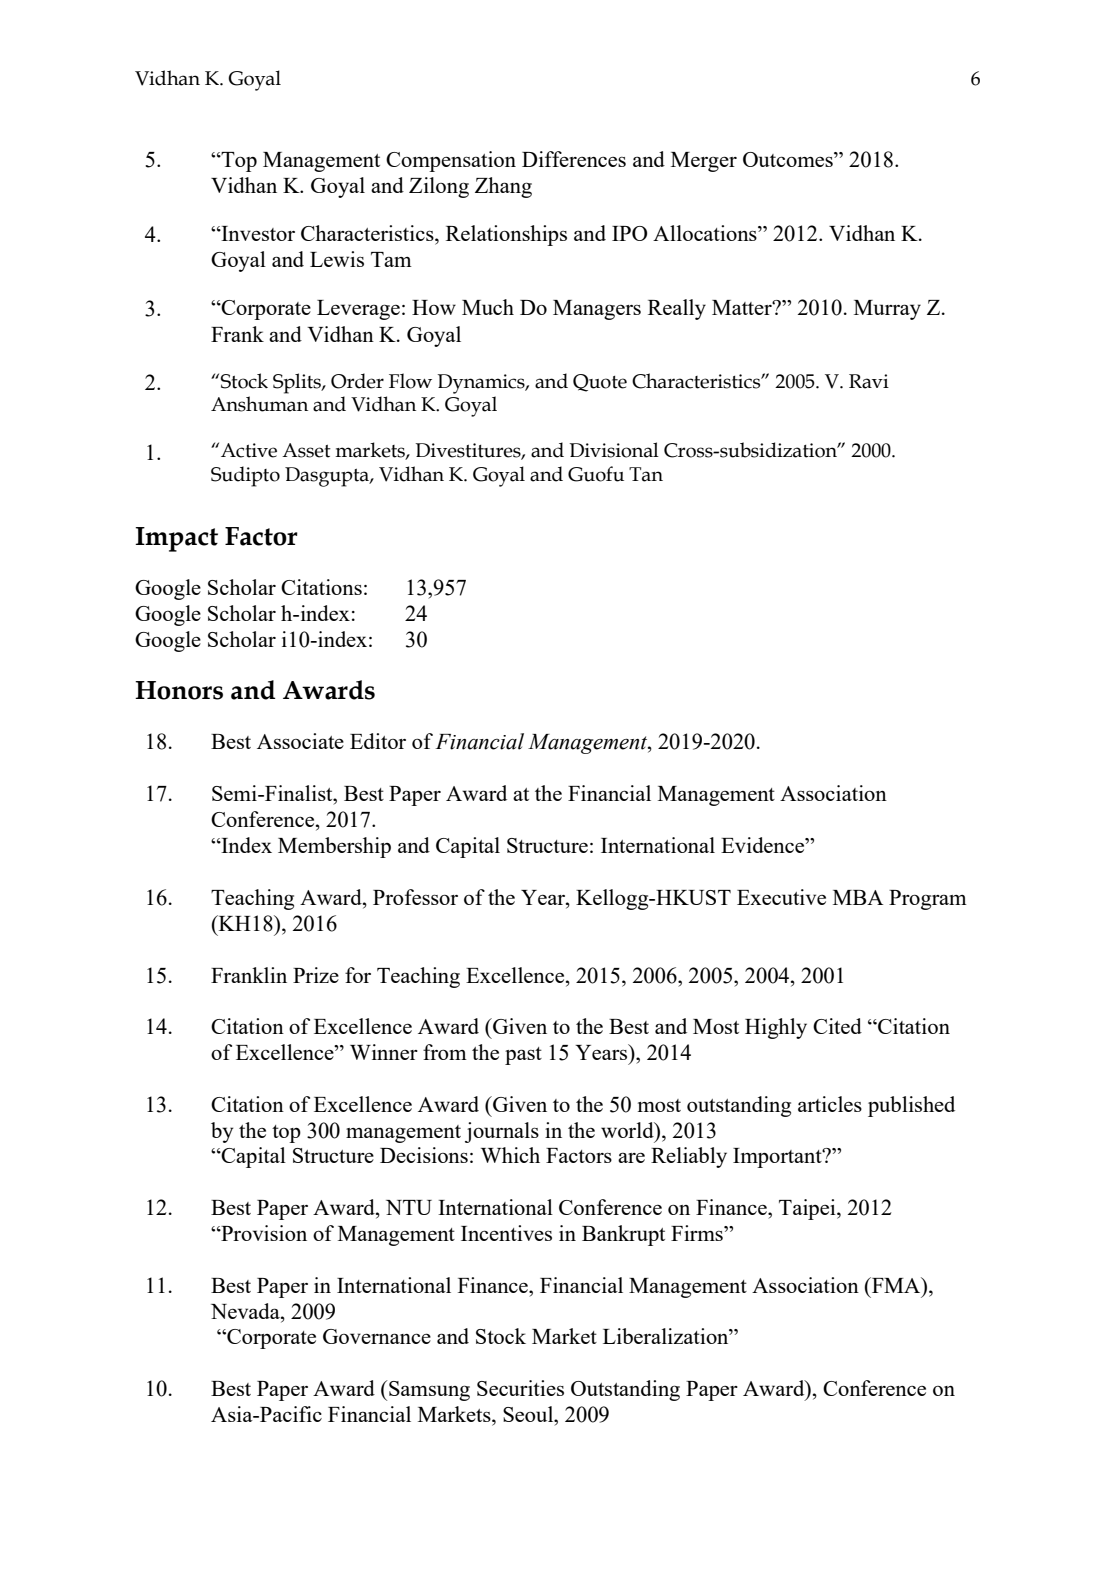  What do you see at coordinates (614, 450) in the document?
I see `Divisional` at bounding box center [614, 450].
